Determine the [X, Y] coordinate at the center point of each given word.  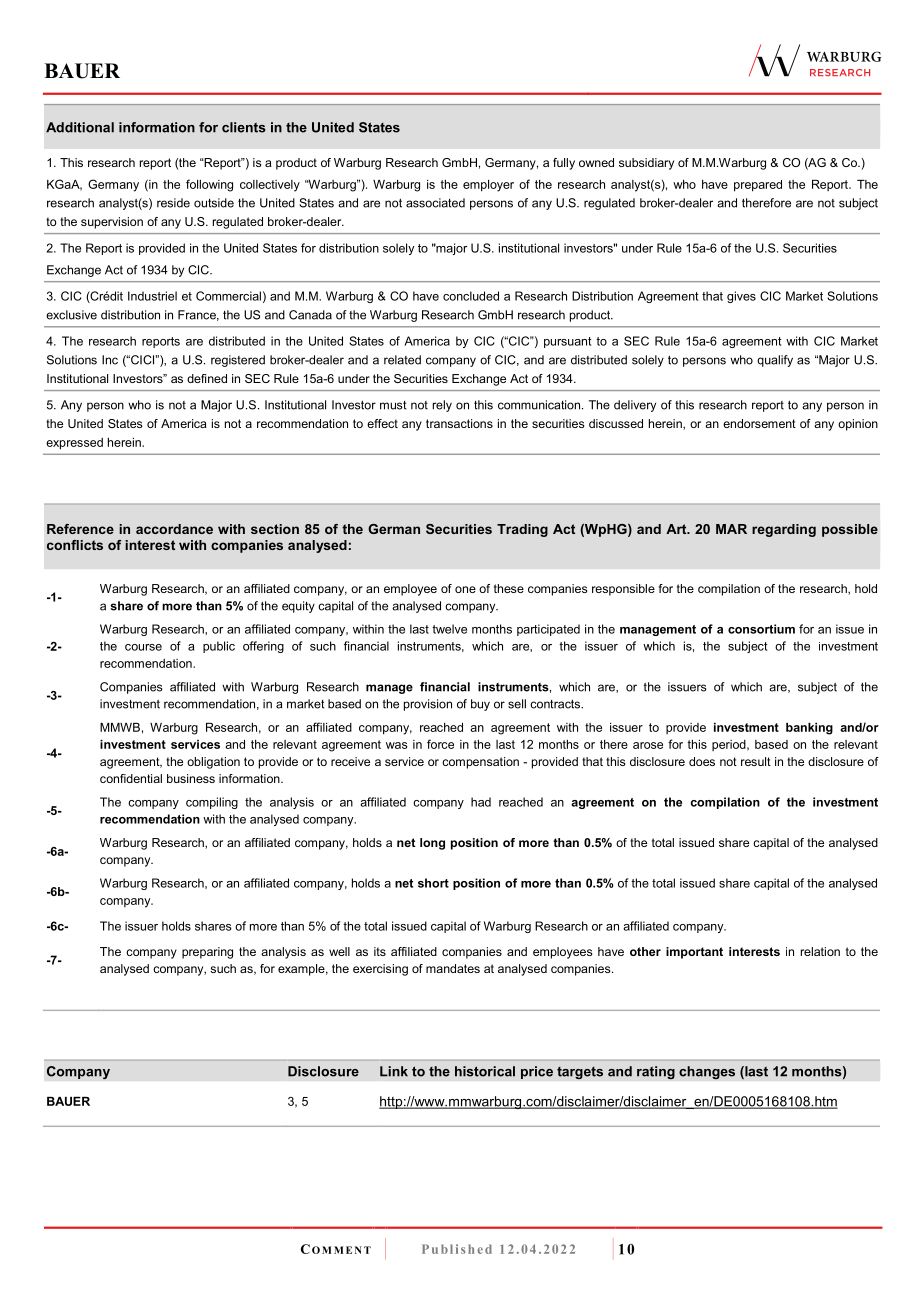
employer [488, 186]
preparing [207, 953]
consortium [761, 629]
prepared [758, 186]
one [465, 589]
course [143, 647]
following [209, 185]
